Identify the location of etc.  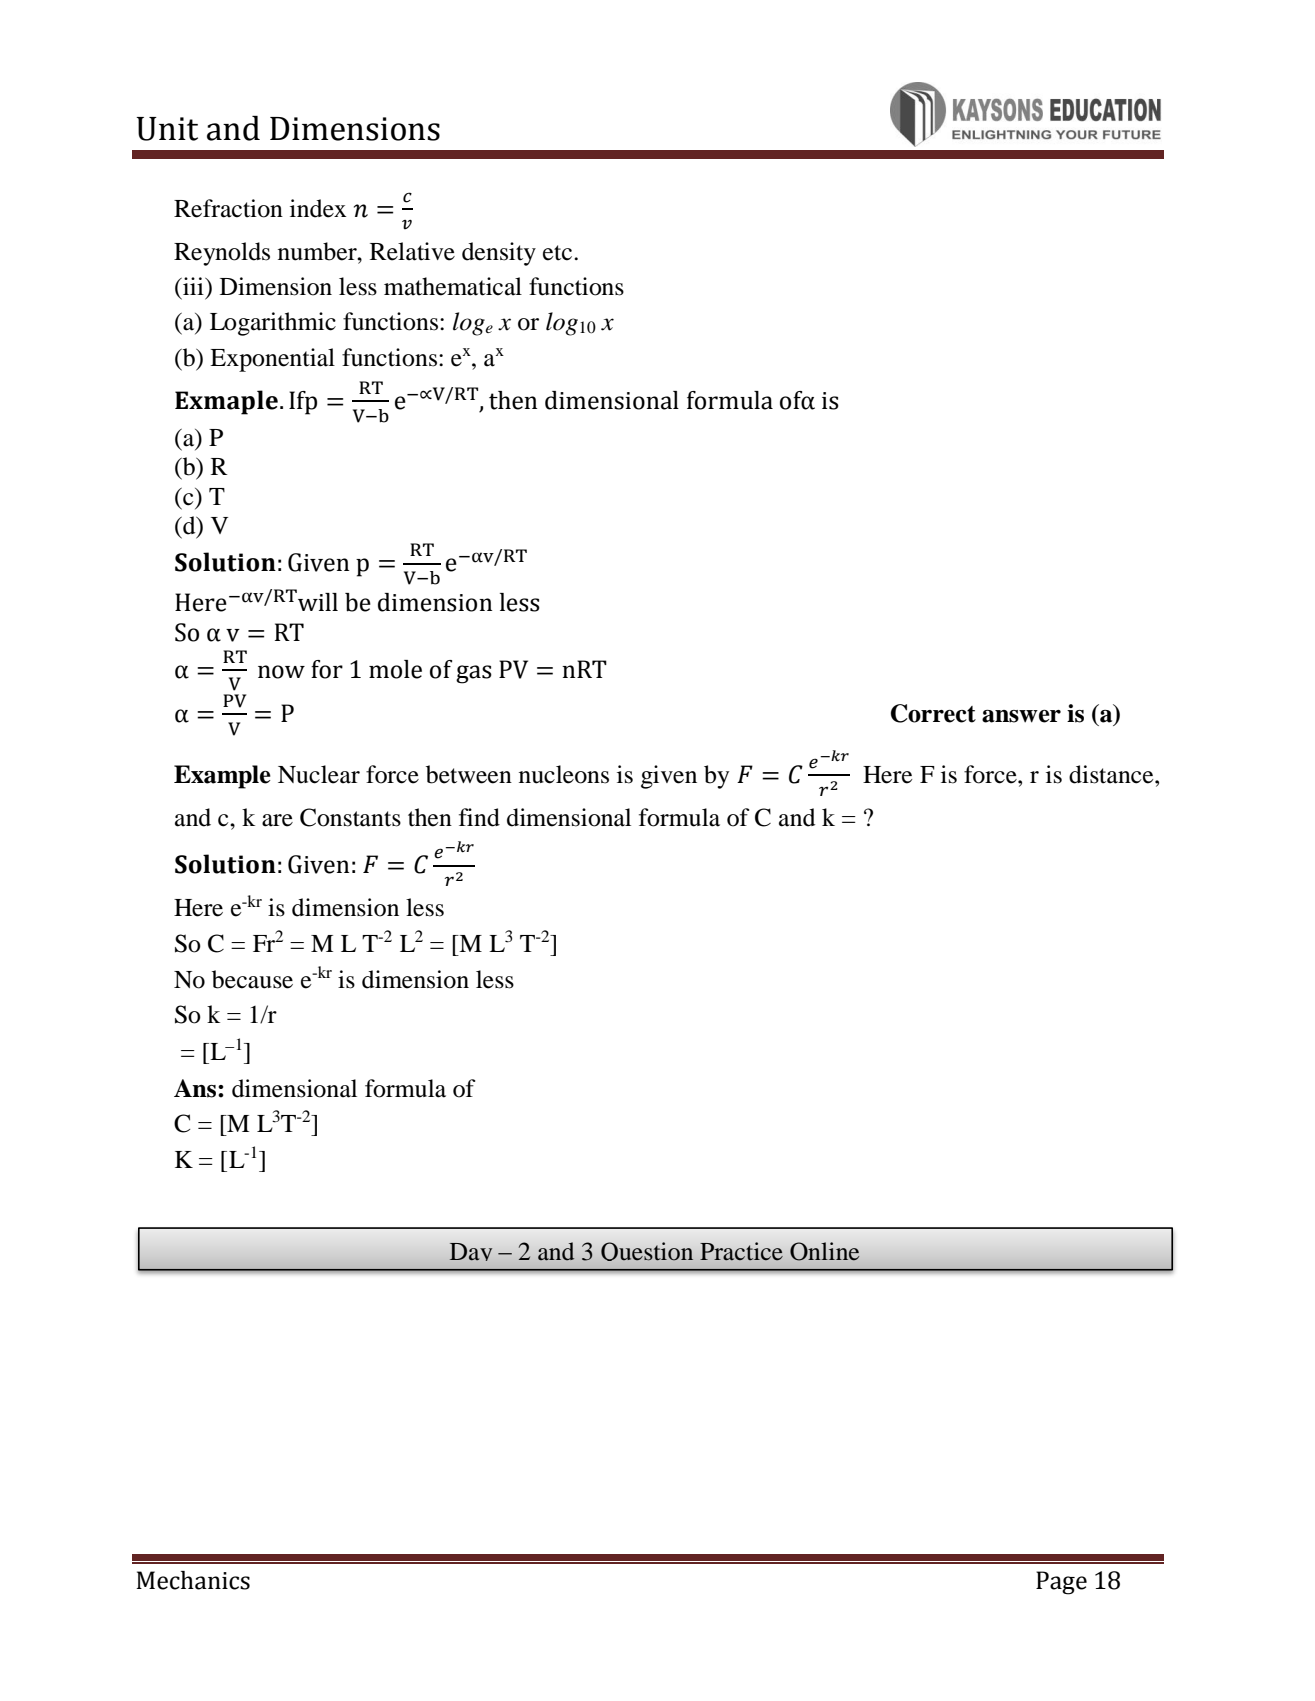
(559, 253).
